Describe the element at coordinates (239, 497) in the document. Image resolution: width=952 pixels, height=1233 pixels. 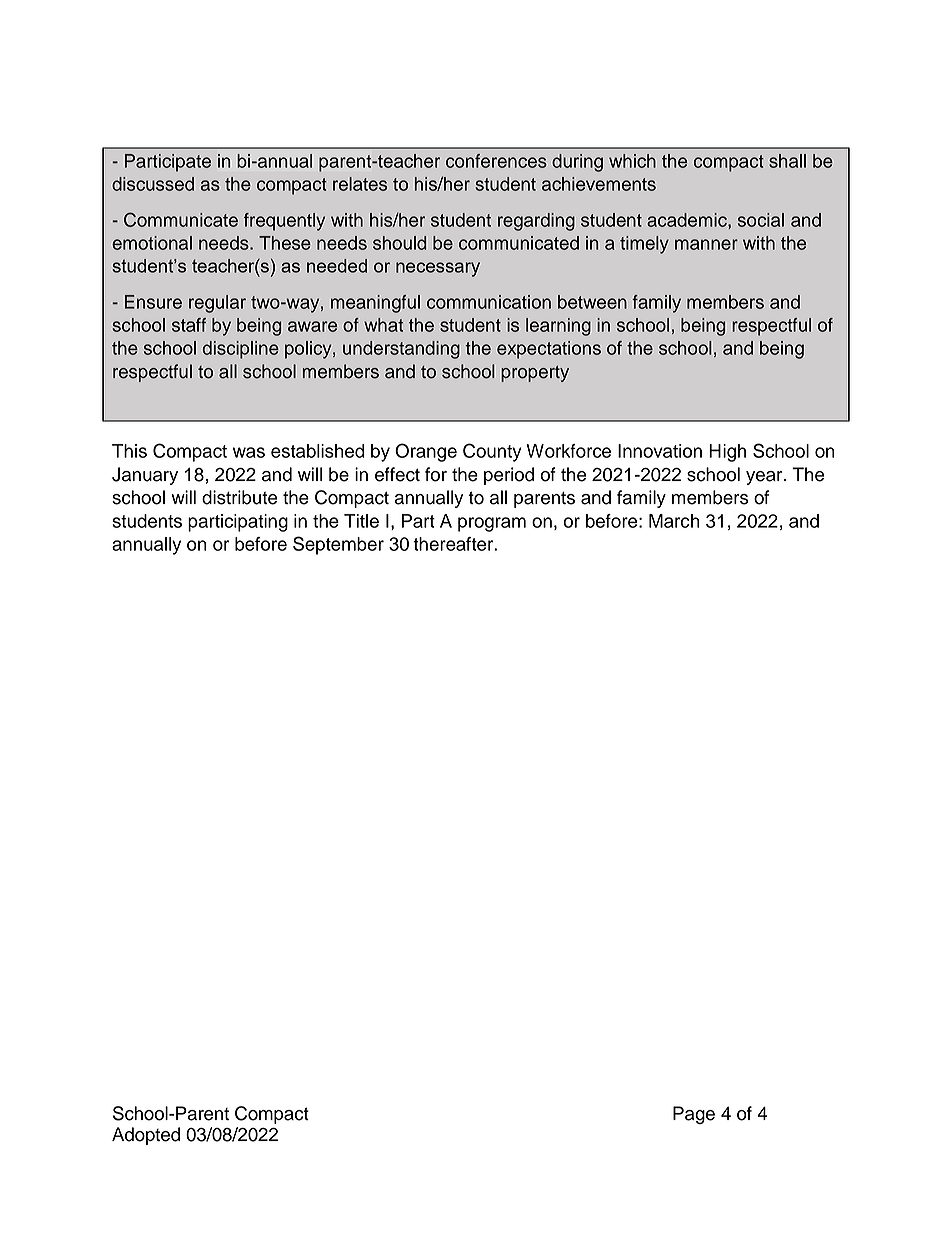
I see `distribute` at that location.
